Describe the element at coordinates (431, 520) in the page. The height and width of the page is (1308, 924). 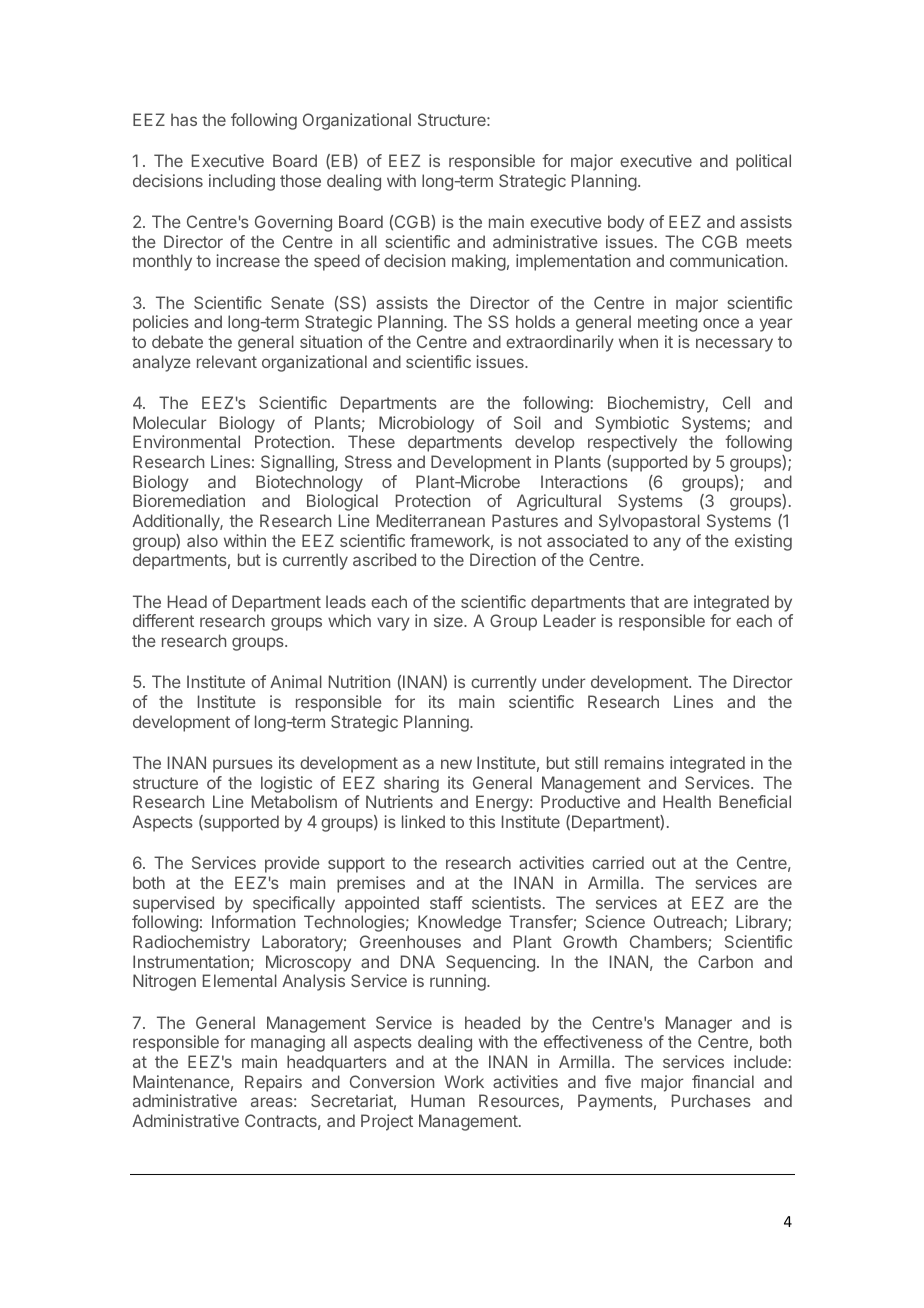
I see `Mediterranean` at that location.
